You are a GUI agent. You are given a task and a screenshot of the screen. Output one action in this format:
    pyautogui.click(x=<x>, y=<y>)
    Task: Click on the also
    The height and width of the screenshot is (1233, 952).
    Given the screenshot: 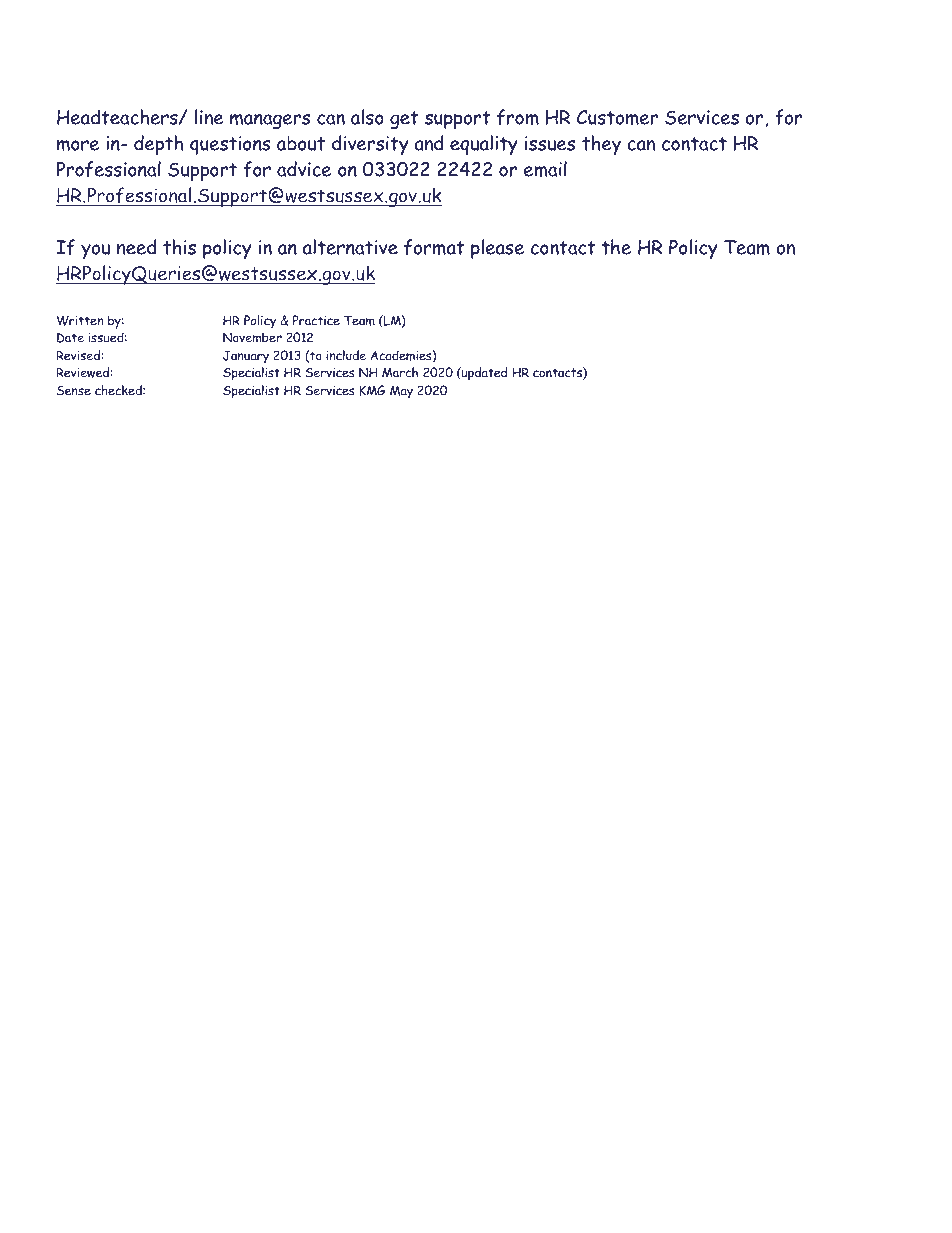 What is the action you would take?
    pyautogui.click(x=367, y=117)
